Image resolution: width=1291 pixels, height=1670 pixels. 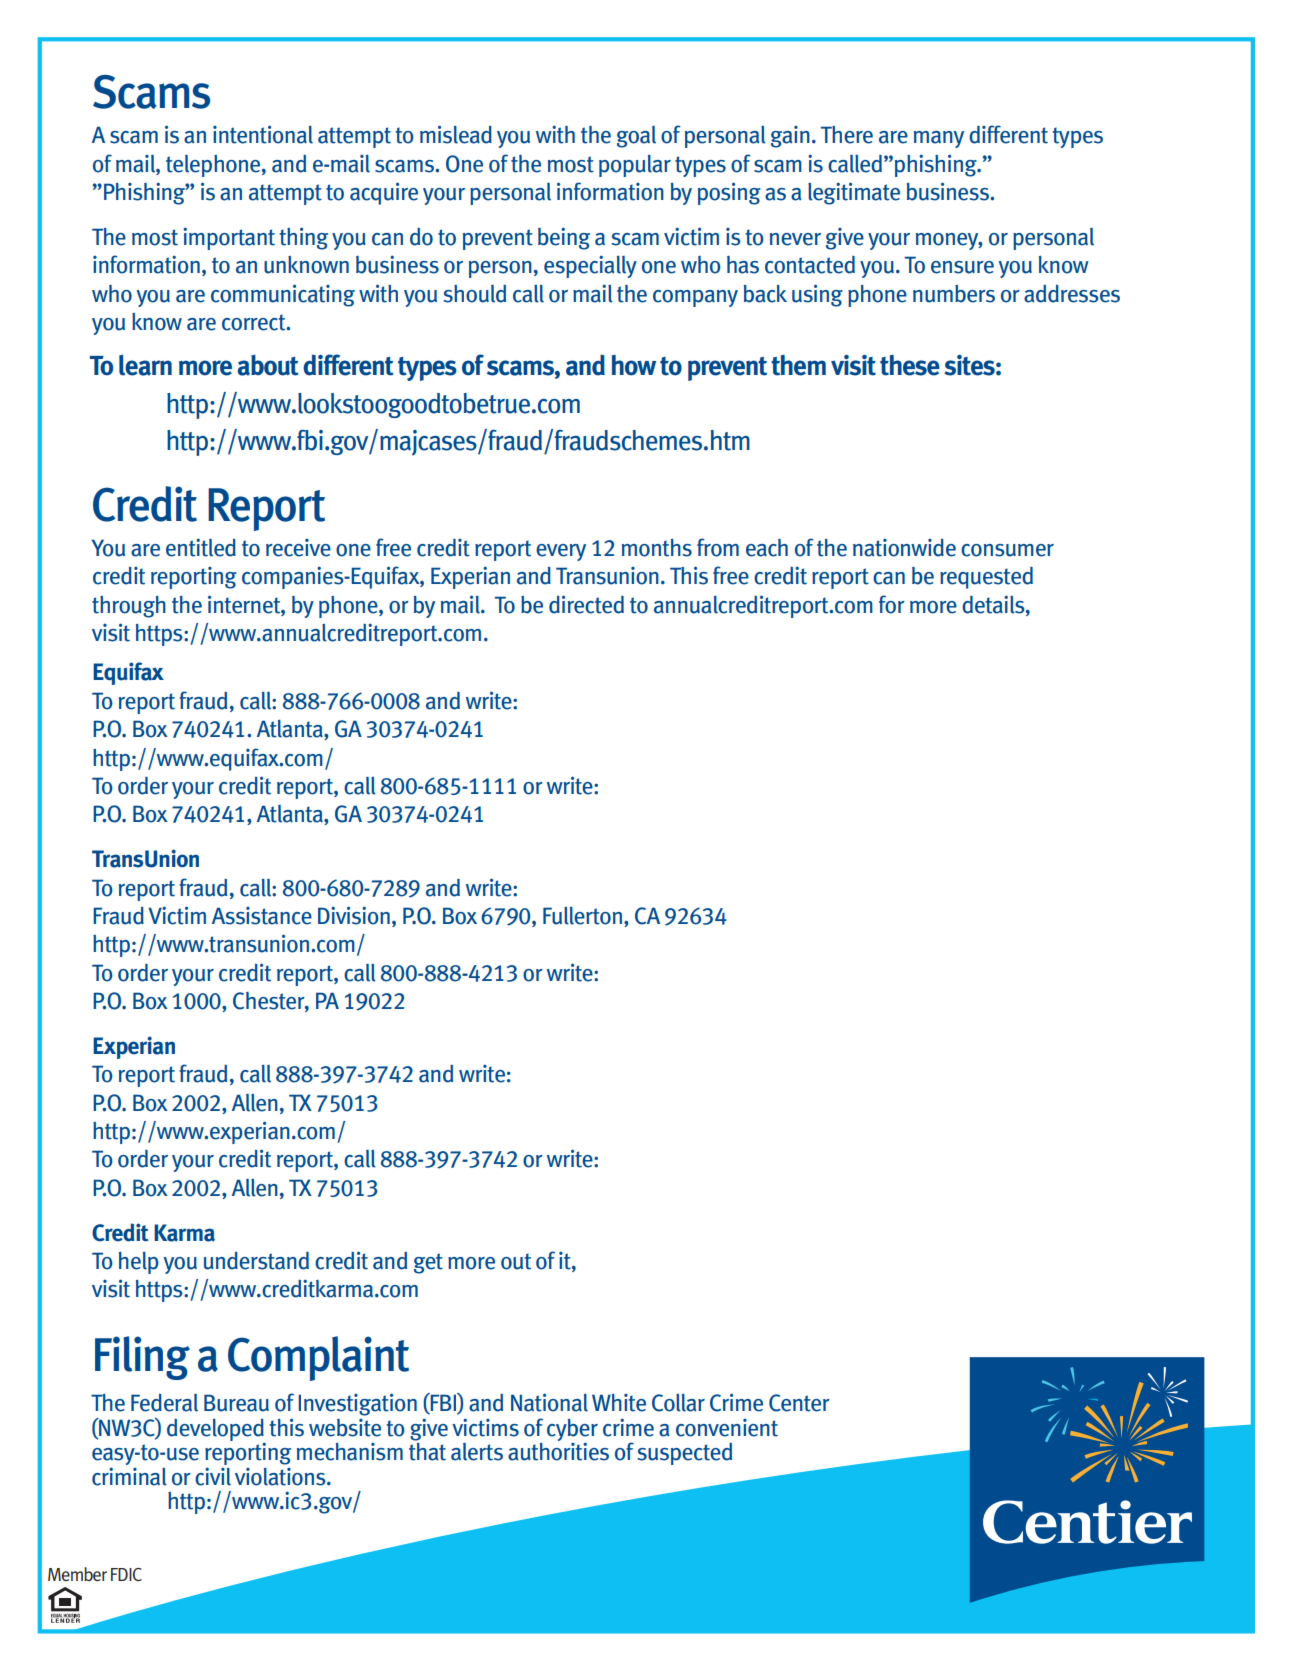 I want to click on through, so click(x=129, y=607).
